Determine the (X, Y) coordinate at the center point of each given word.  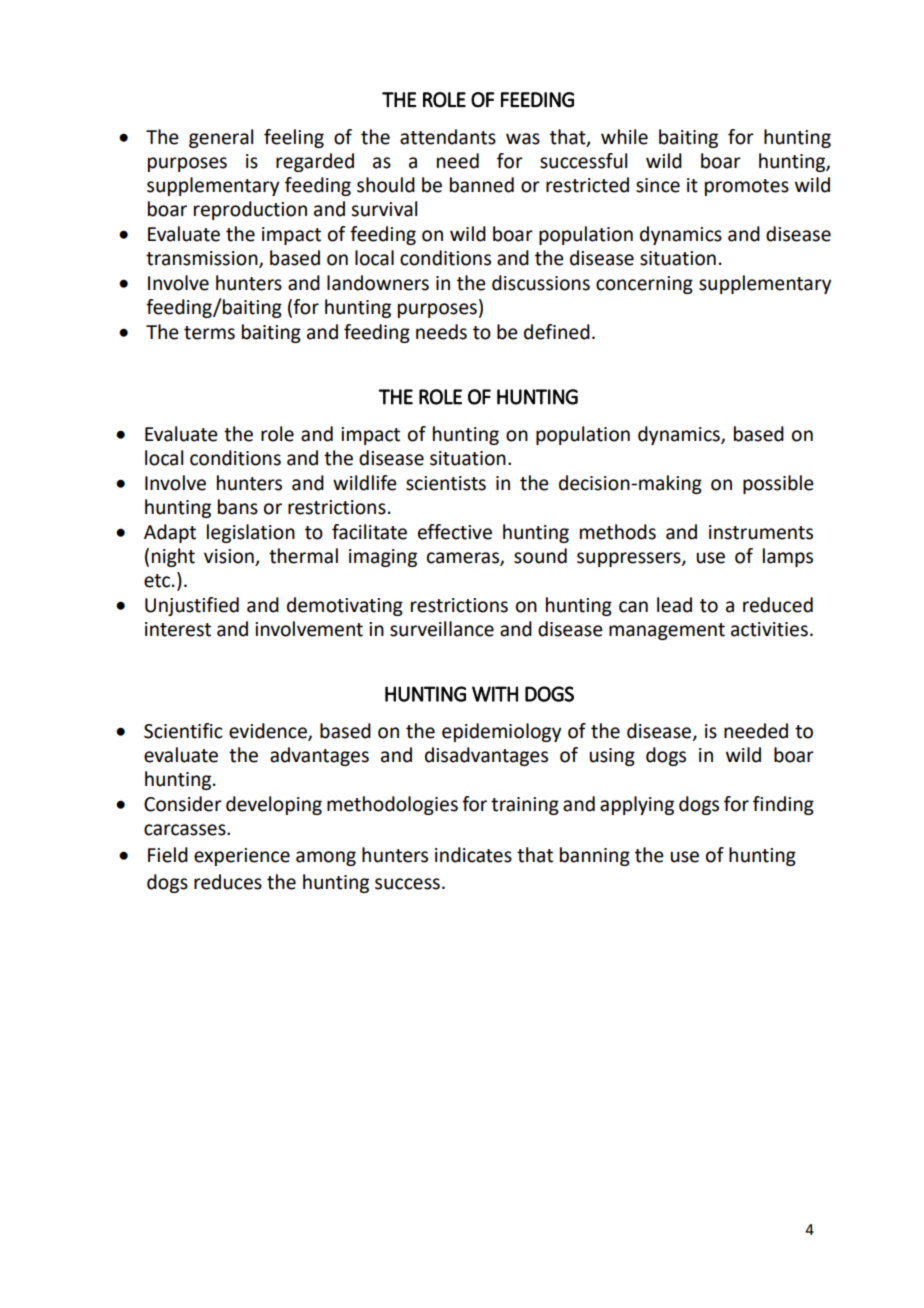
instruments (761, 532)
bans (238, 507)
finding (783, 805)
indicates (473, 855)
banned (482, 185)
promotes (747, 187)
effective (455, 532)
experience (242, 857)
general (221, 138)
